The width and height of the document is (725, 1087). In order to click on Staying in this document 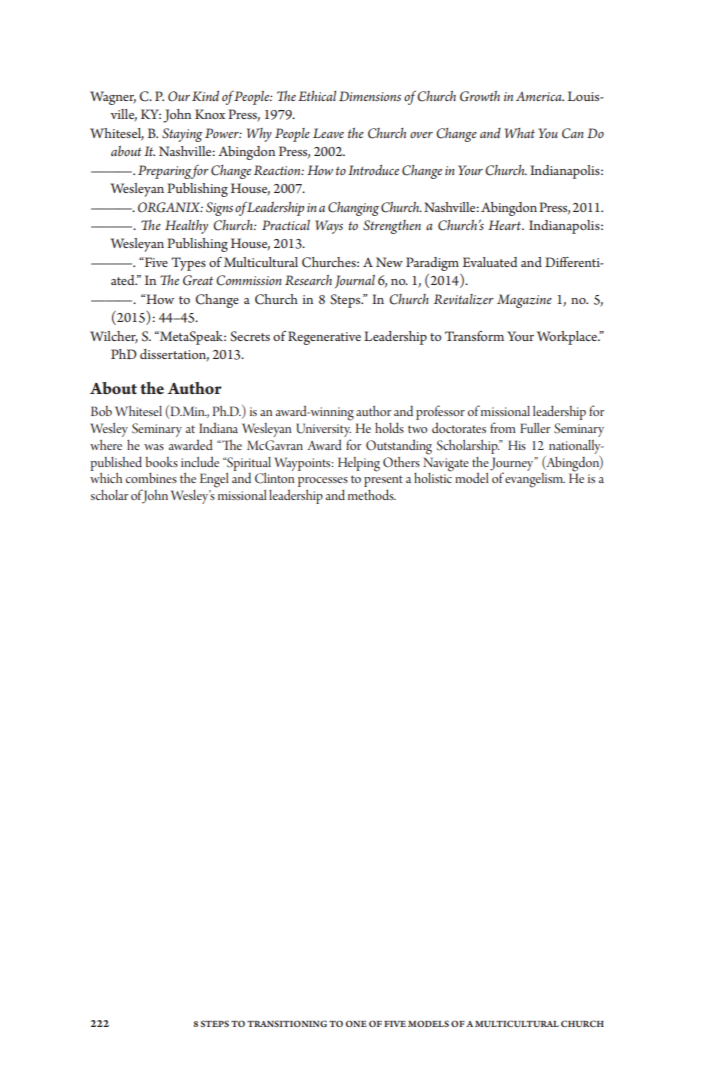, I will do `click(182, 135)`.
